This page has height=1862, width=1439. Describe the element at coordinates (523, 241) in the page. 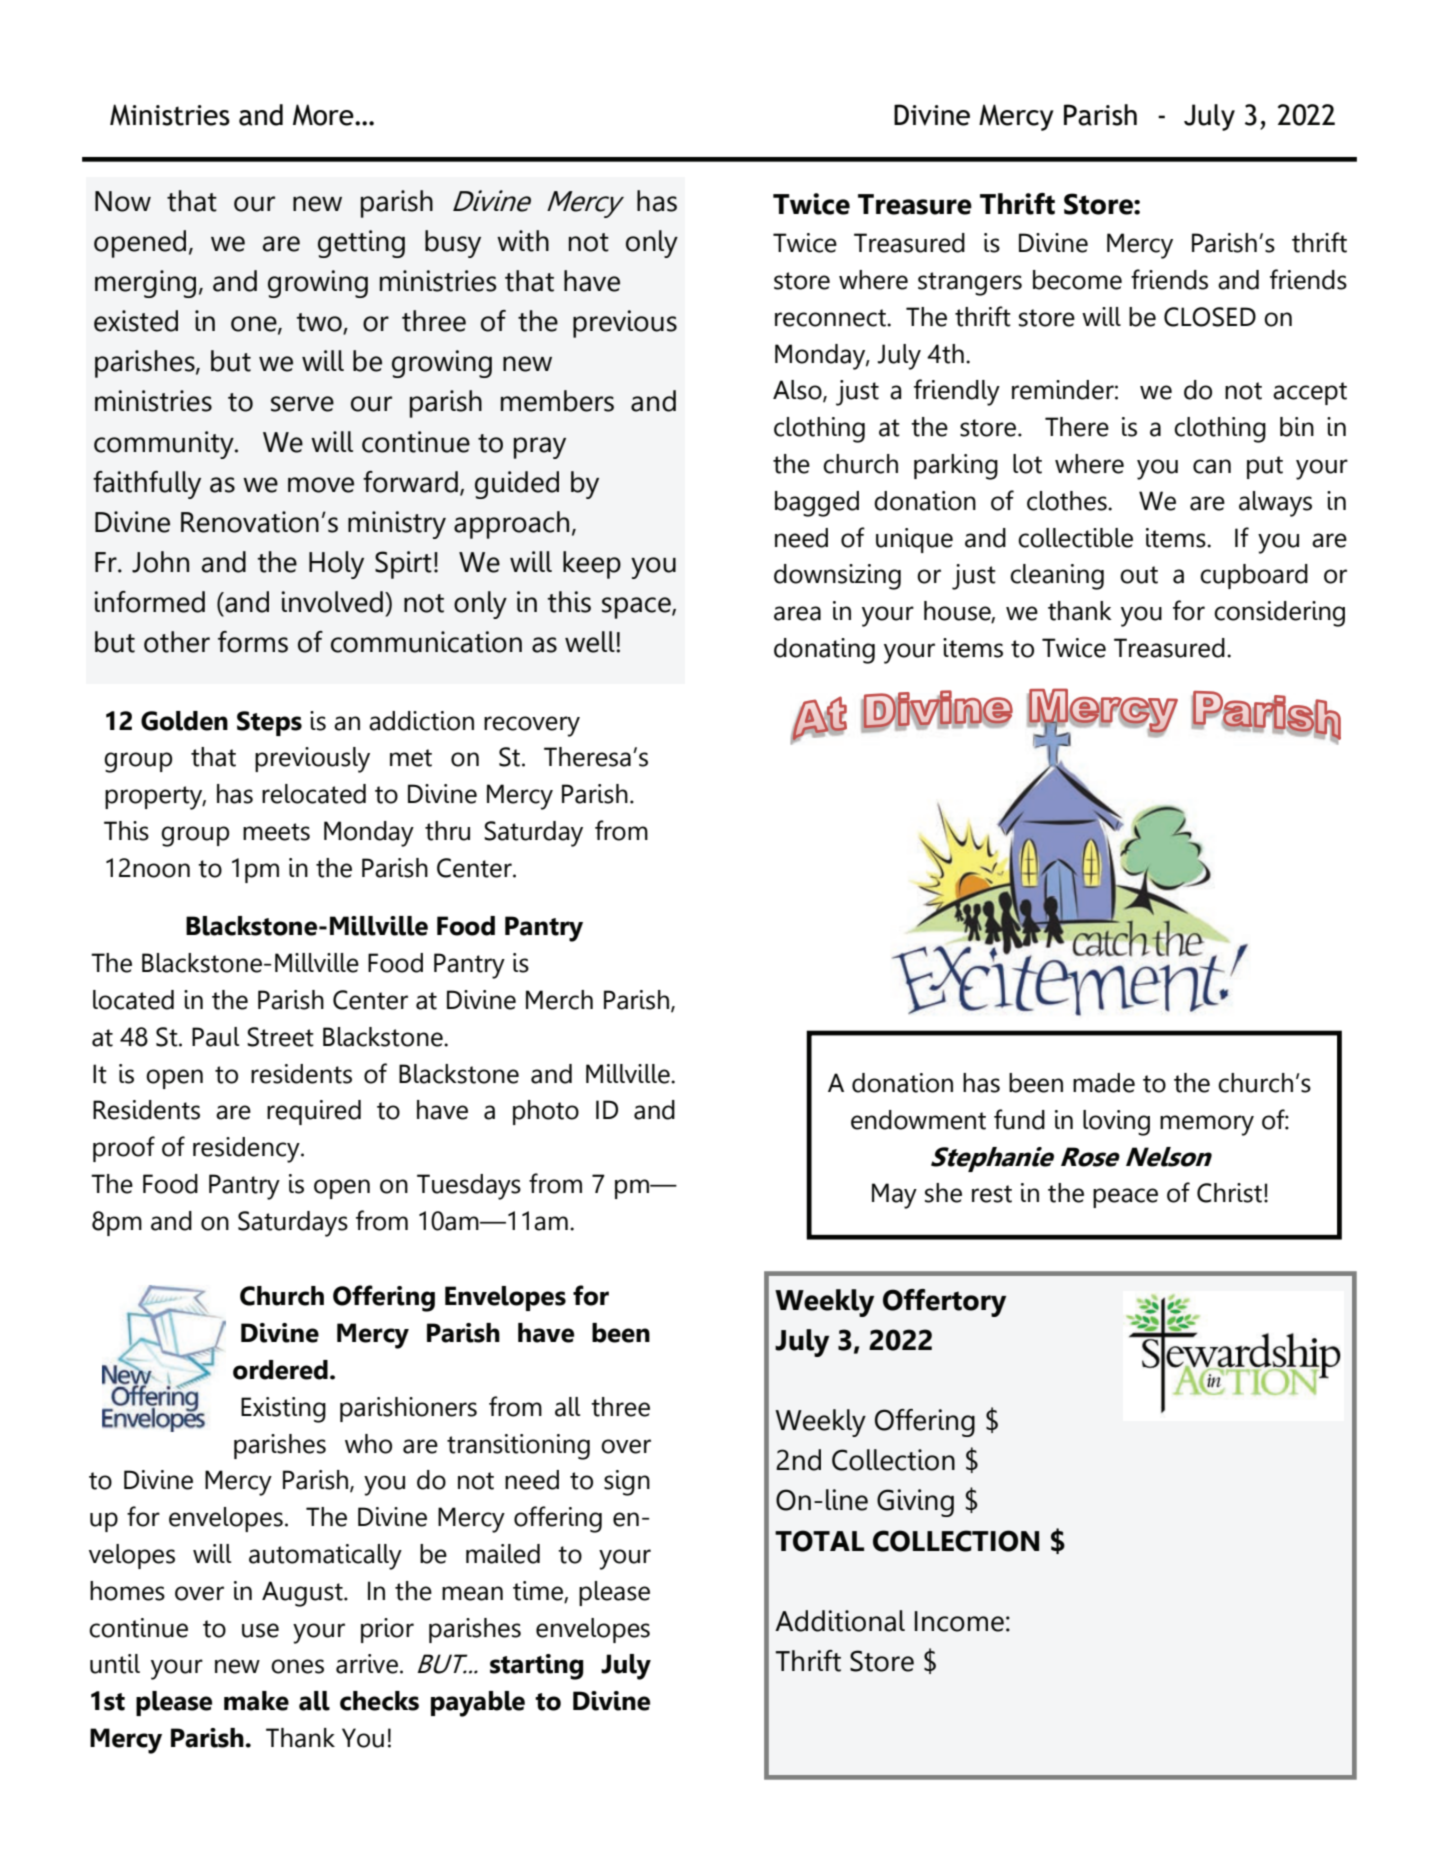

I see `with` at that location.
